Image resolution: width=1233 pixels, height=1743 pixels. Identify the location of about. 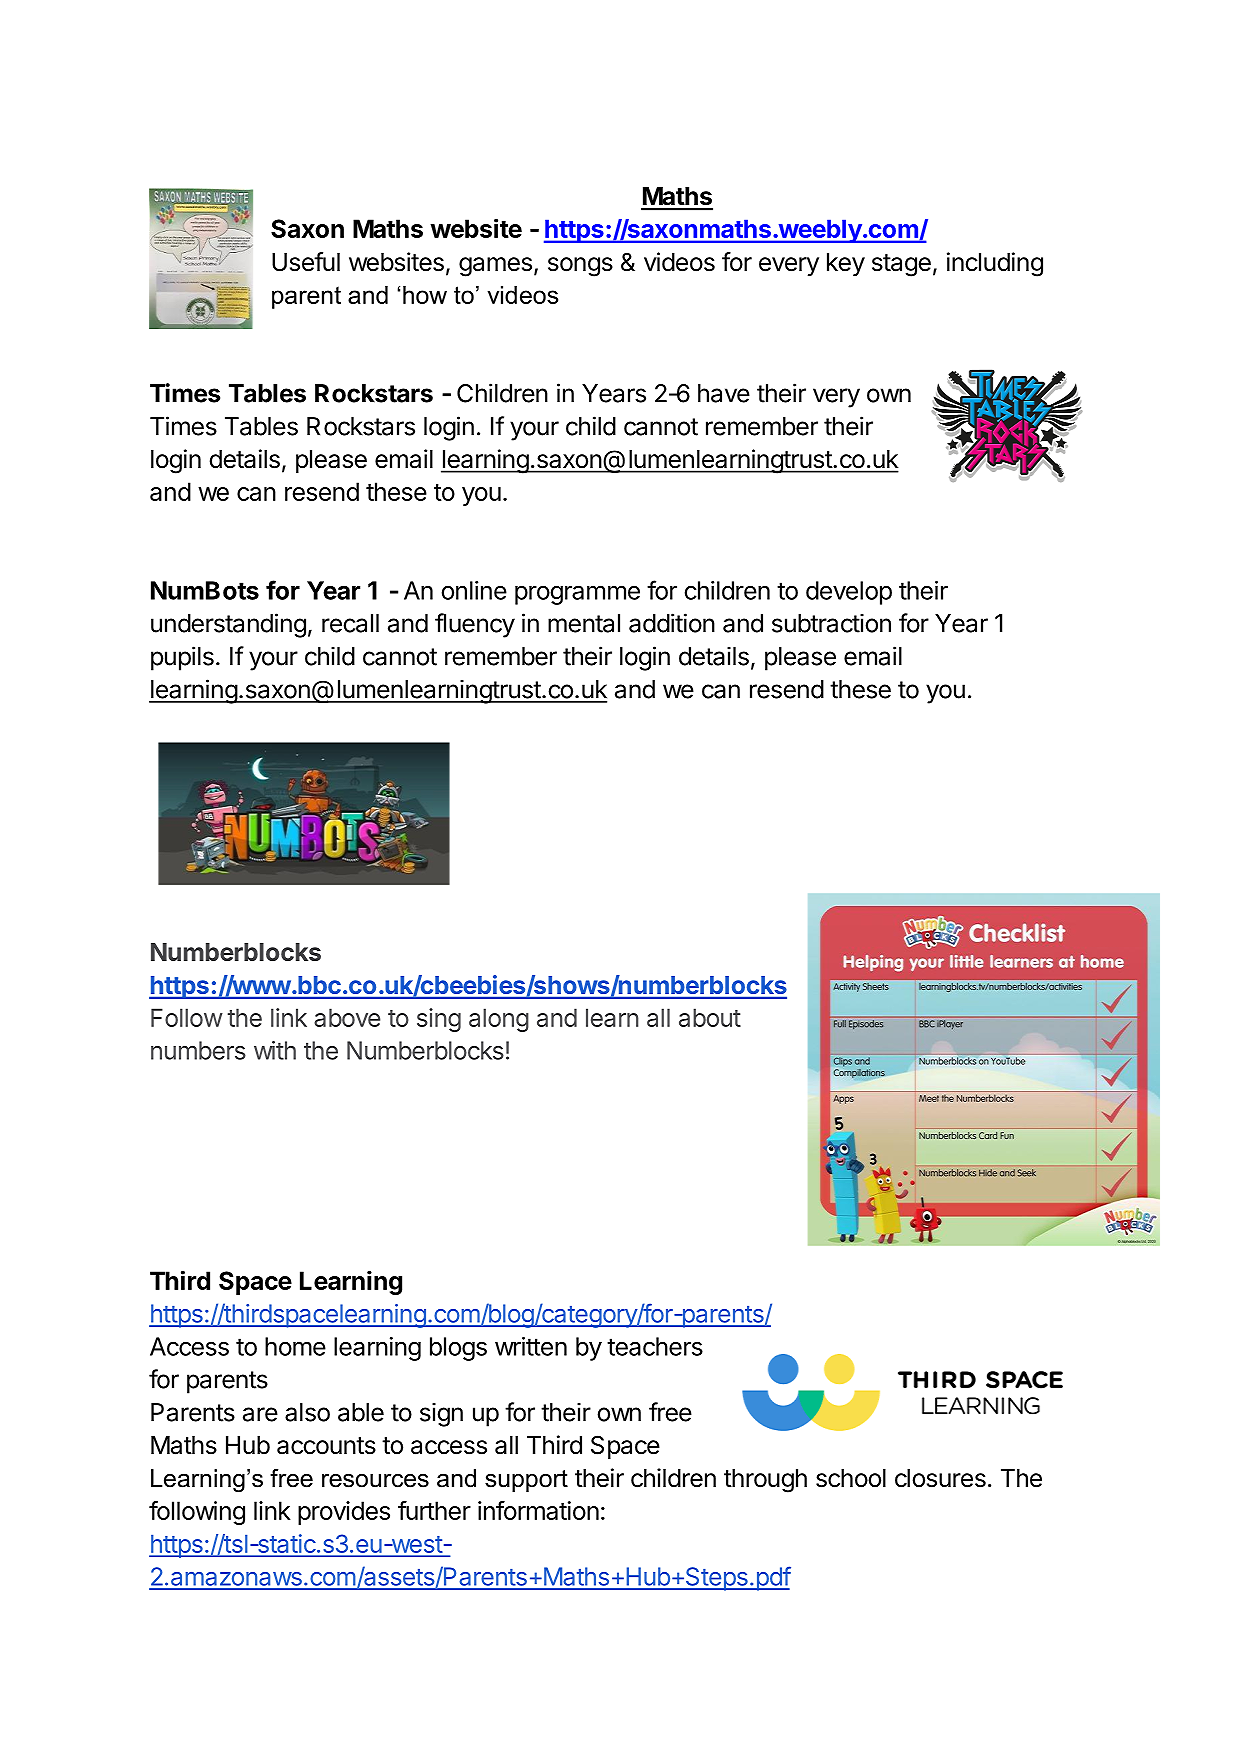
(710, 1017).
